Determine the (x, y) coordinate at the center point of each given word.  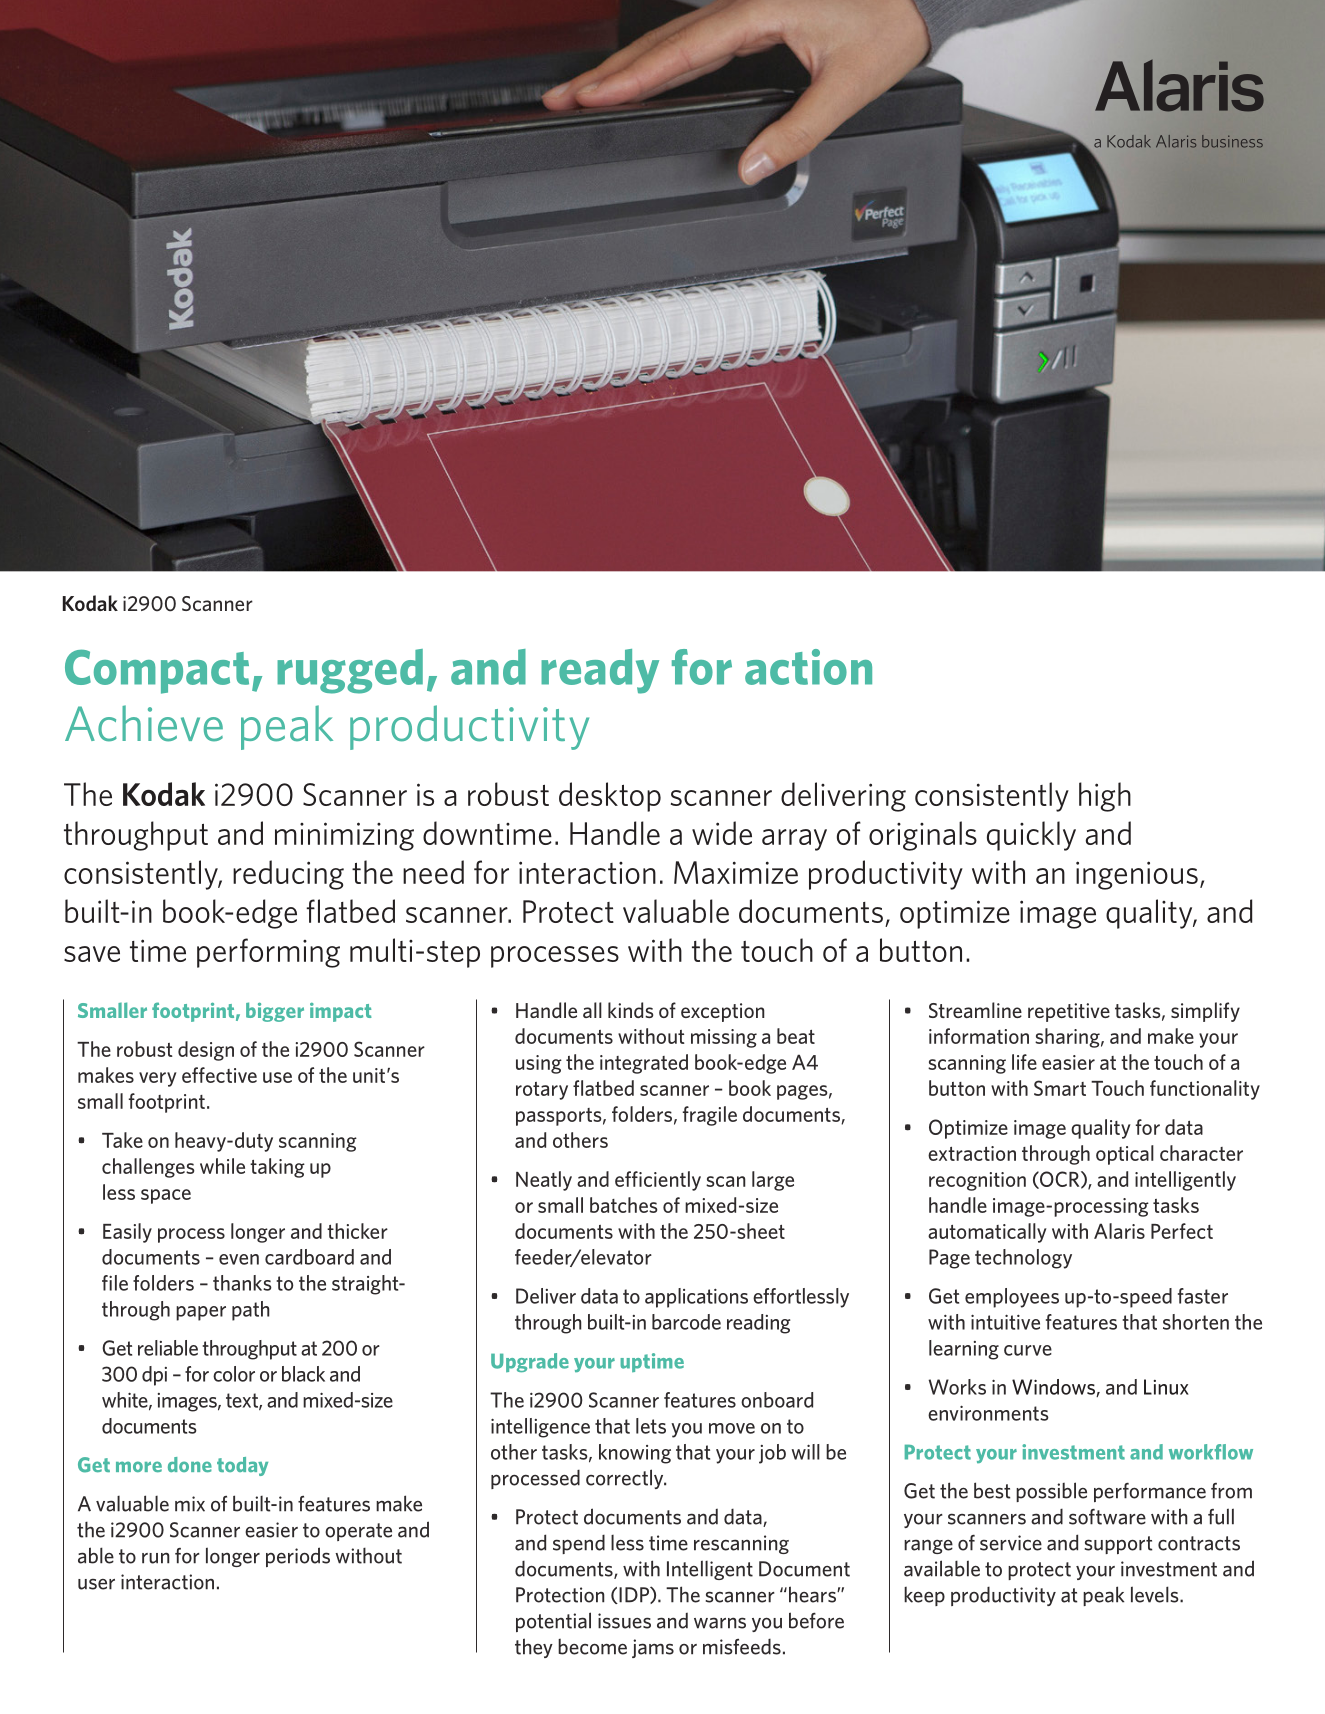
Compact (157, 672)
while (222, 1166)
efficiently (658, 1181)
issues (624, 1621)
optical (1125, 1155)
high (1105, 797)
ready (600, 671)
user (96, 1584)
